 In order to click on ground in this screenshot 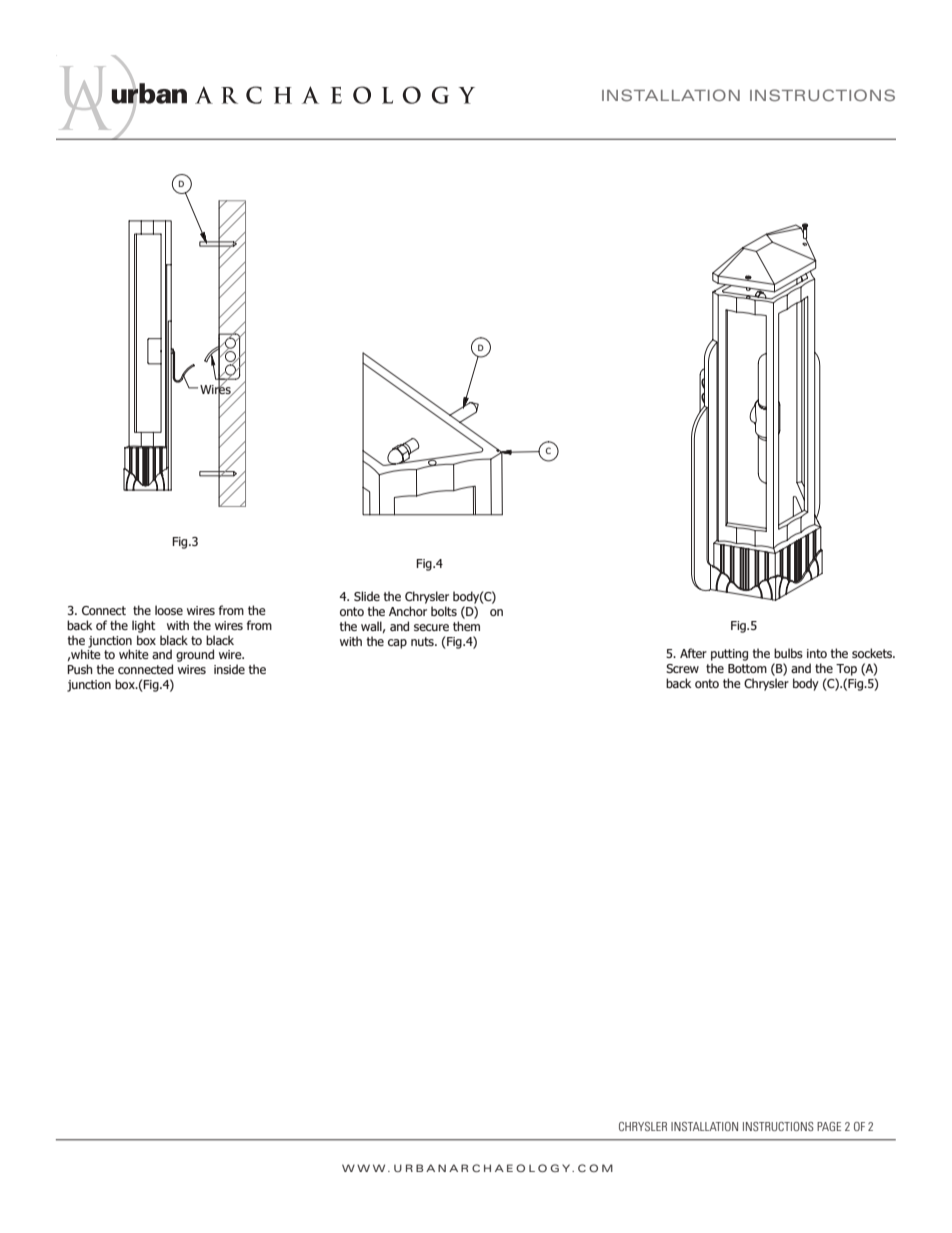, I will do `click(195, 655)`.
